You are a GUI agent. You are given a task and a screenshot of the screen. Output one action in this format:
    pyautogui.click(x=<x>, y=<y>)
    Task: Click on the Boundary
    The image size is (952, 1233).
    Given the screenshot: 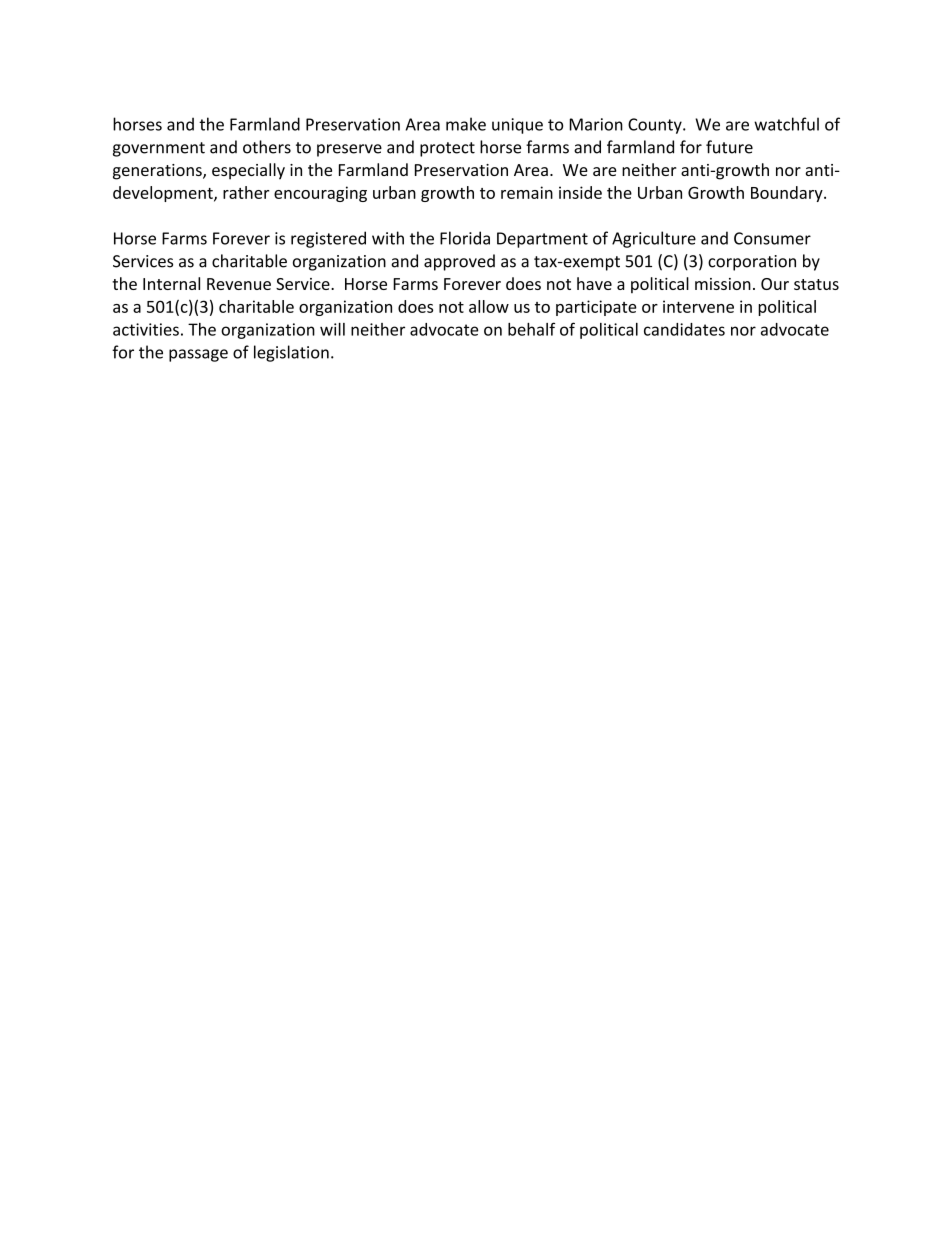 What is the action you would take?
    pyautogui.click(x=788, y=194)
